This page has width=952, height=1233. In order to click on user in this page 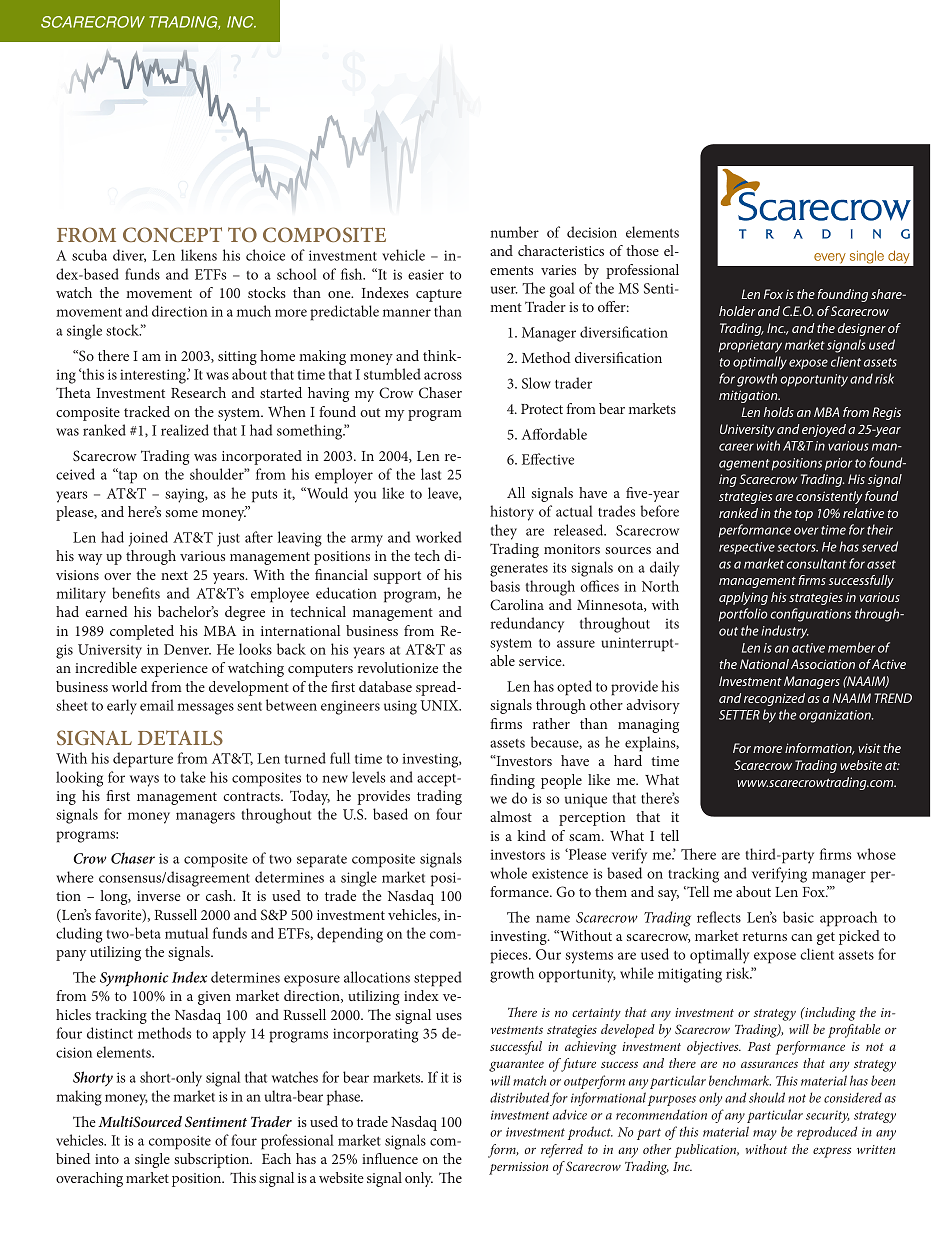, I will do `click(504, 290)`.
